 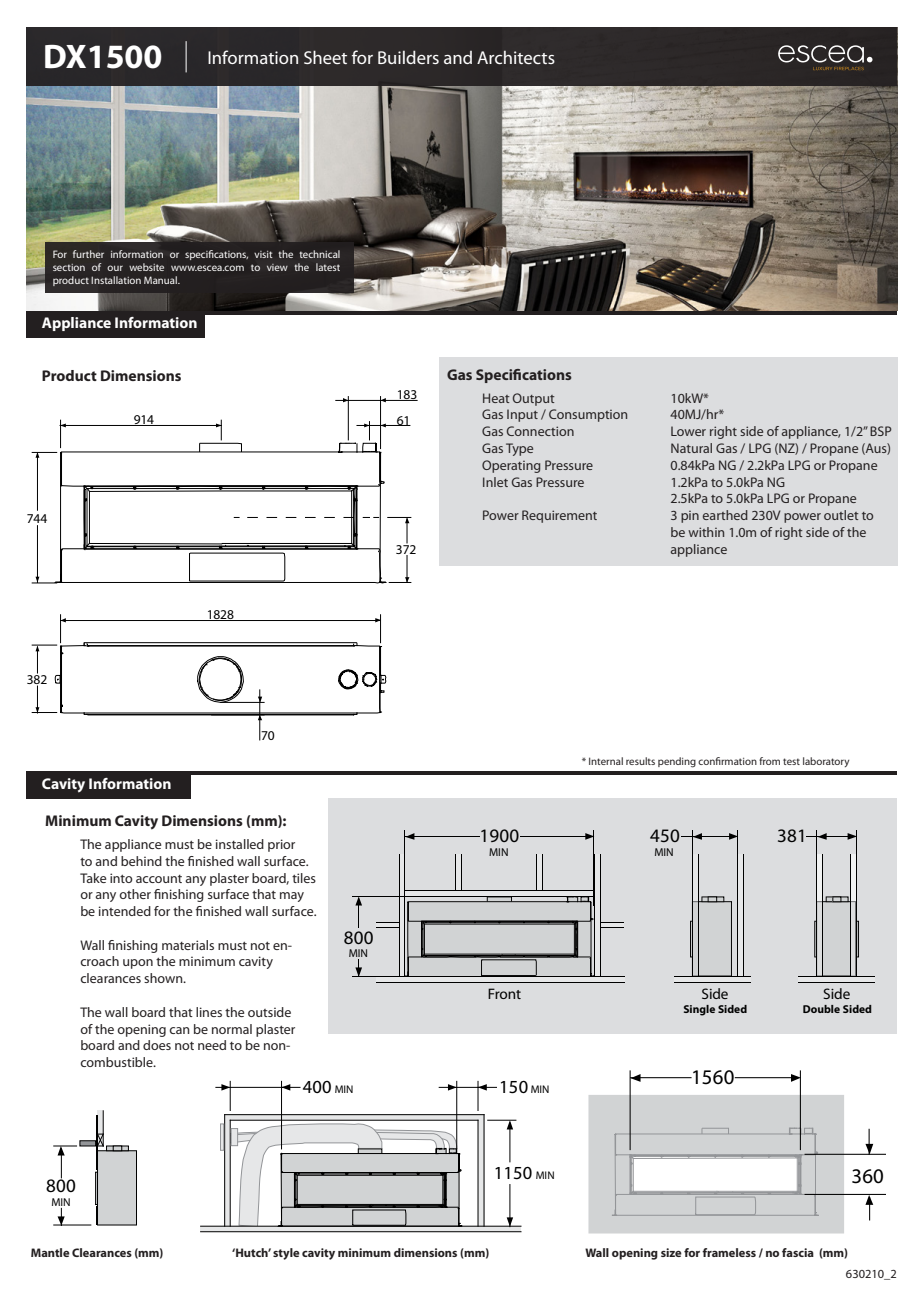 What do you see at coordinates (495, 482) in the document?
I see `Inlet` at bounding box center [495, 482].
